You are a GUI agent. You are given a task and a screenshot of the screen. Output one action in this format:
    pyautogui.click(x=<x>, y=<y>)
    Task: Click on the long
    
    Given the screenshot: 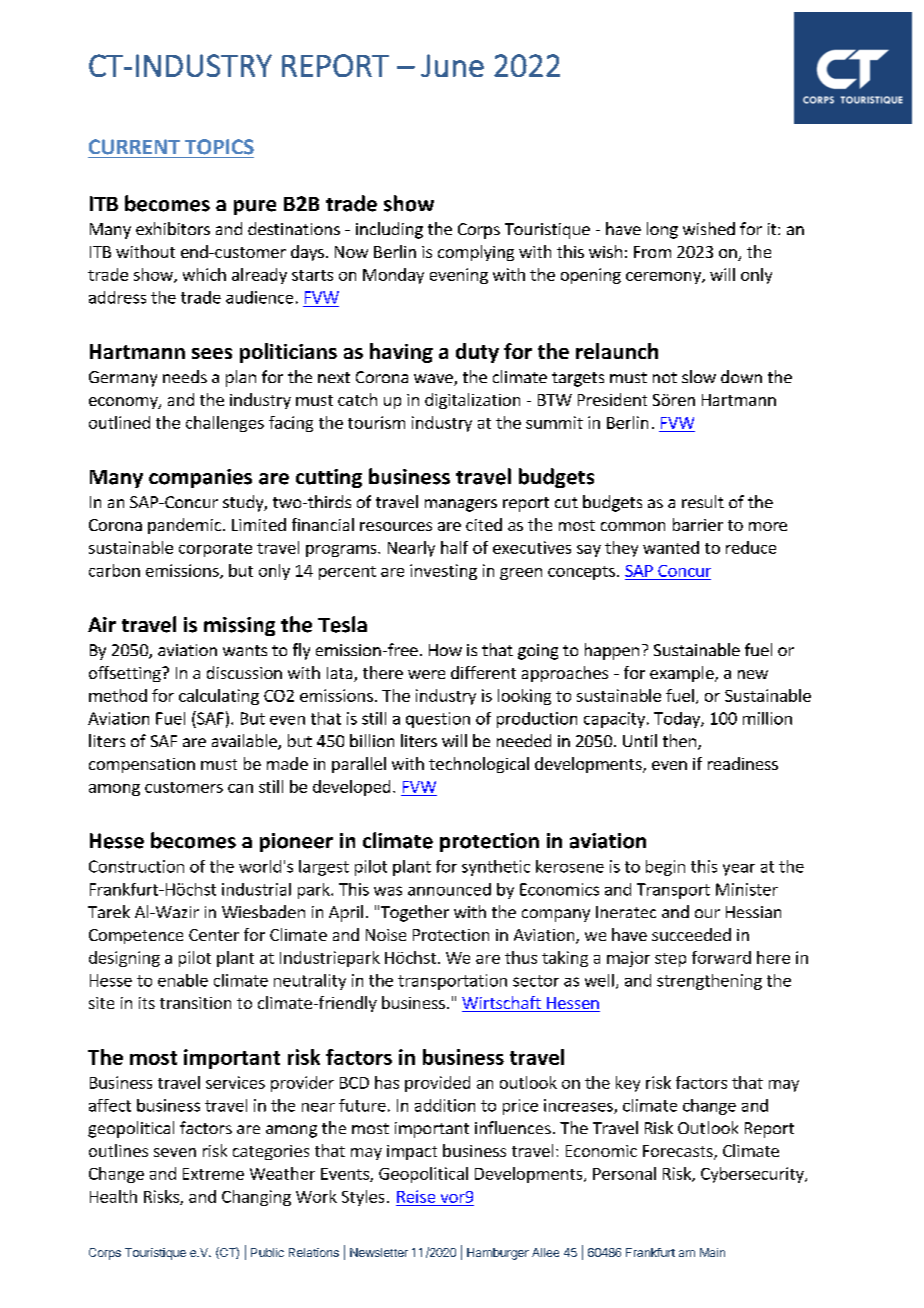 What is the action you would take?
    pyautogui.click(x=662, y=230)
